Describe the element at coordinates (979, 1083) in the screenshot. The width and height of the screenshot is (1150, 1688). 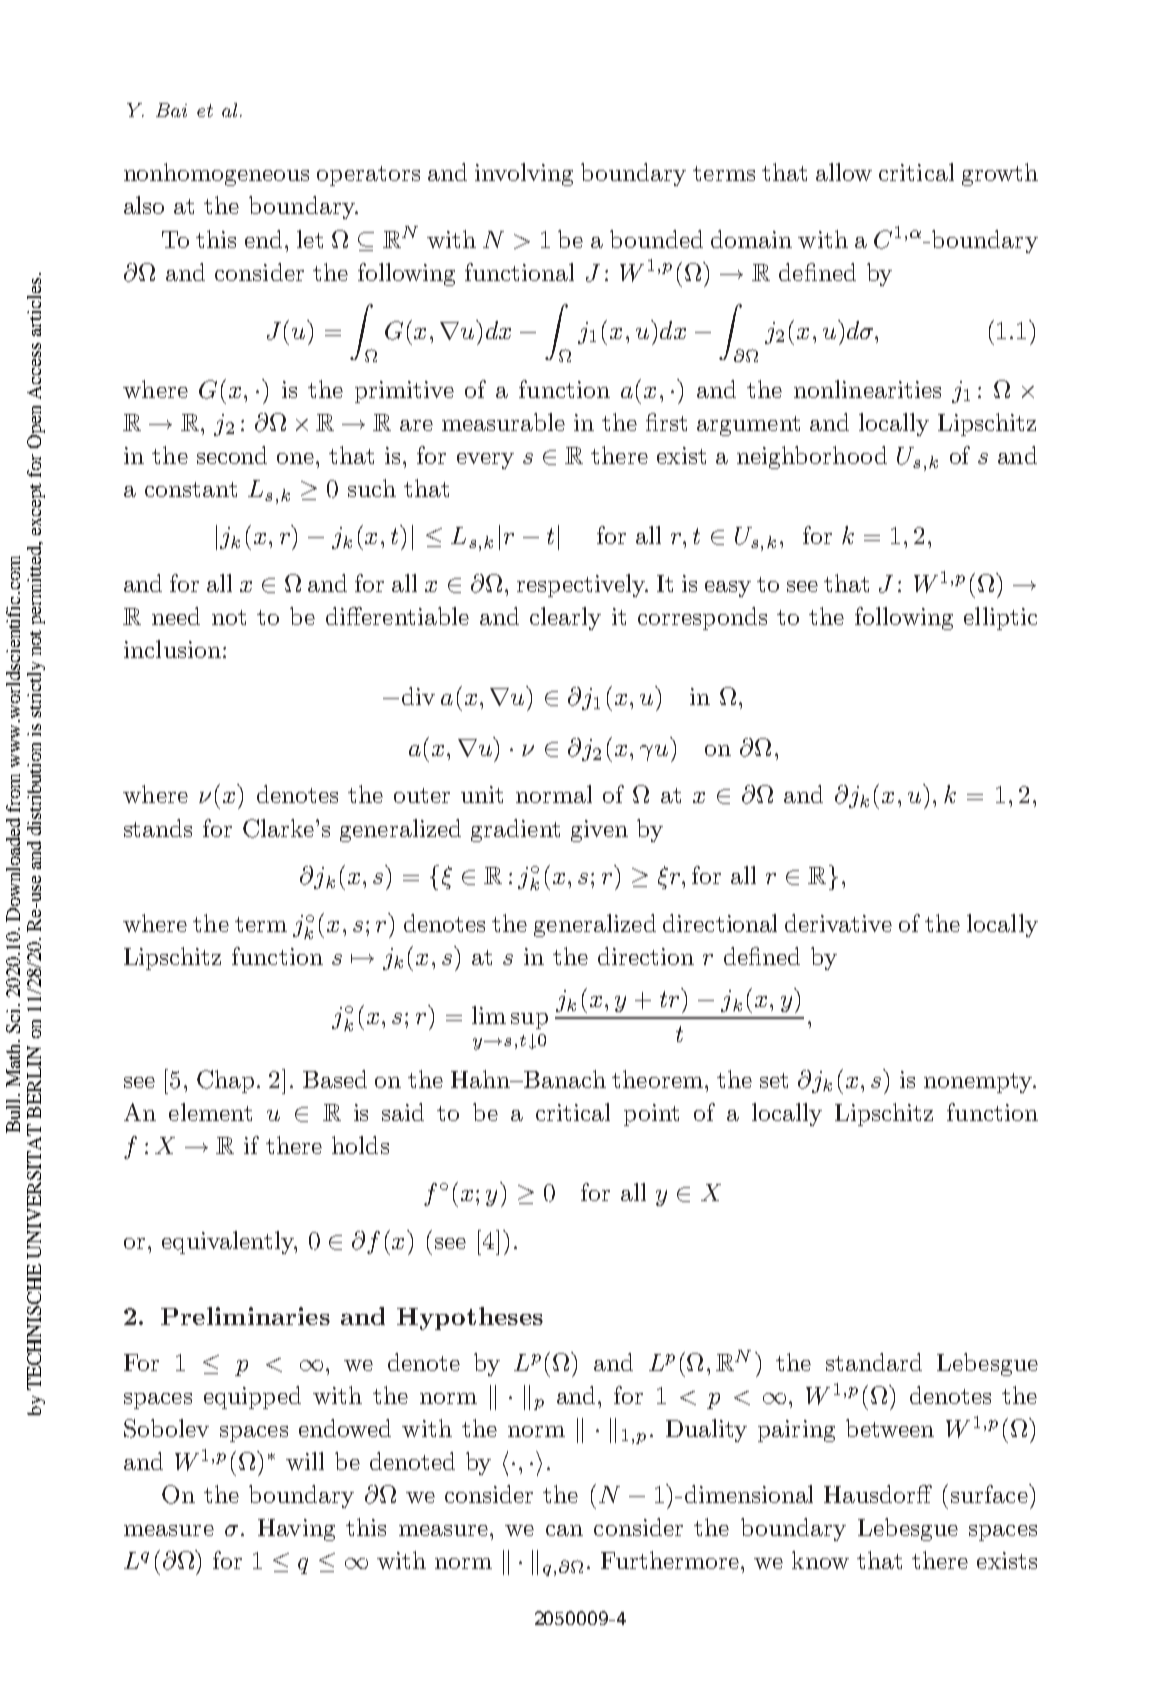
I see `nonempty` at that location.
